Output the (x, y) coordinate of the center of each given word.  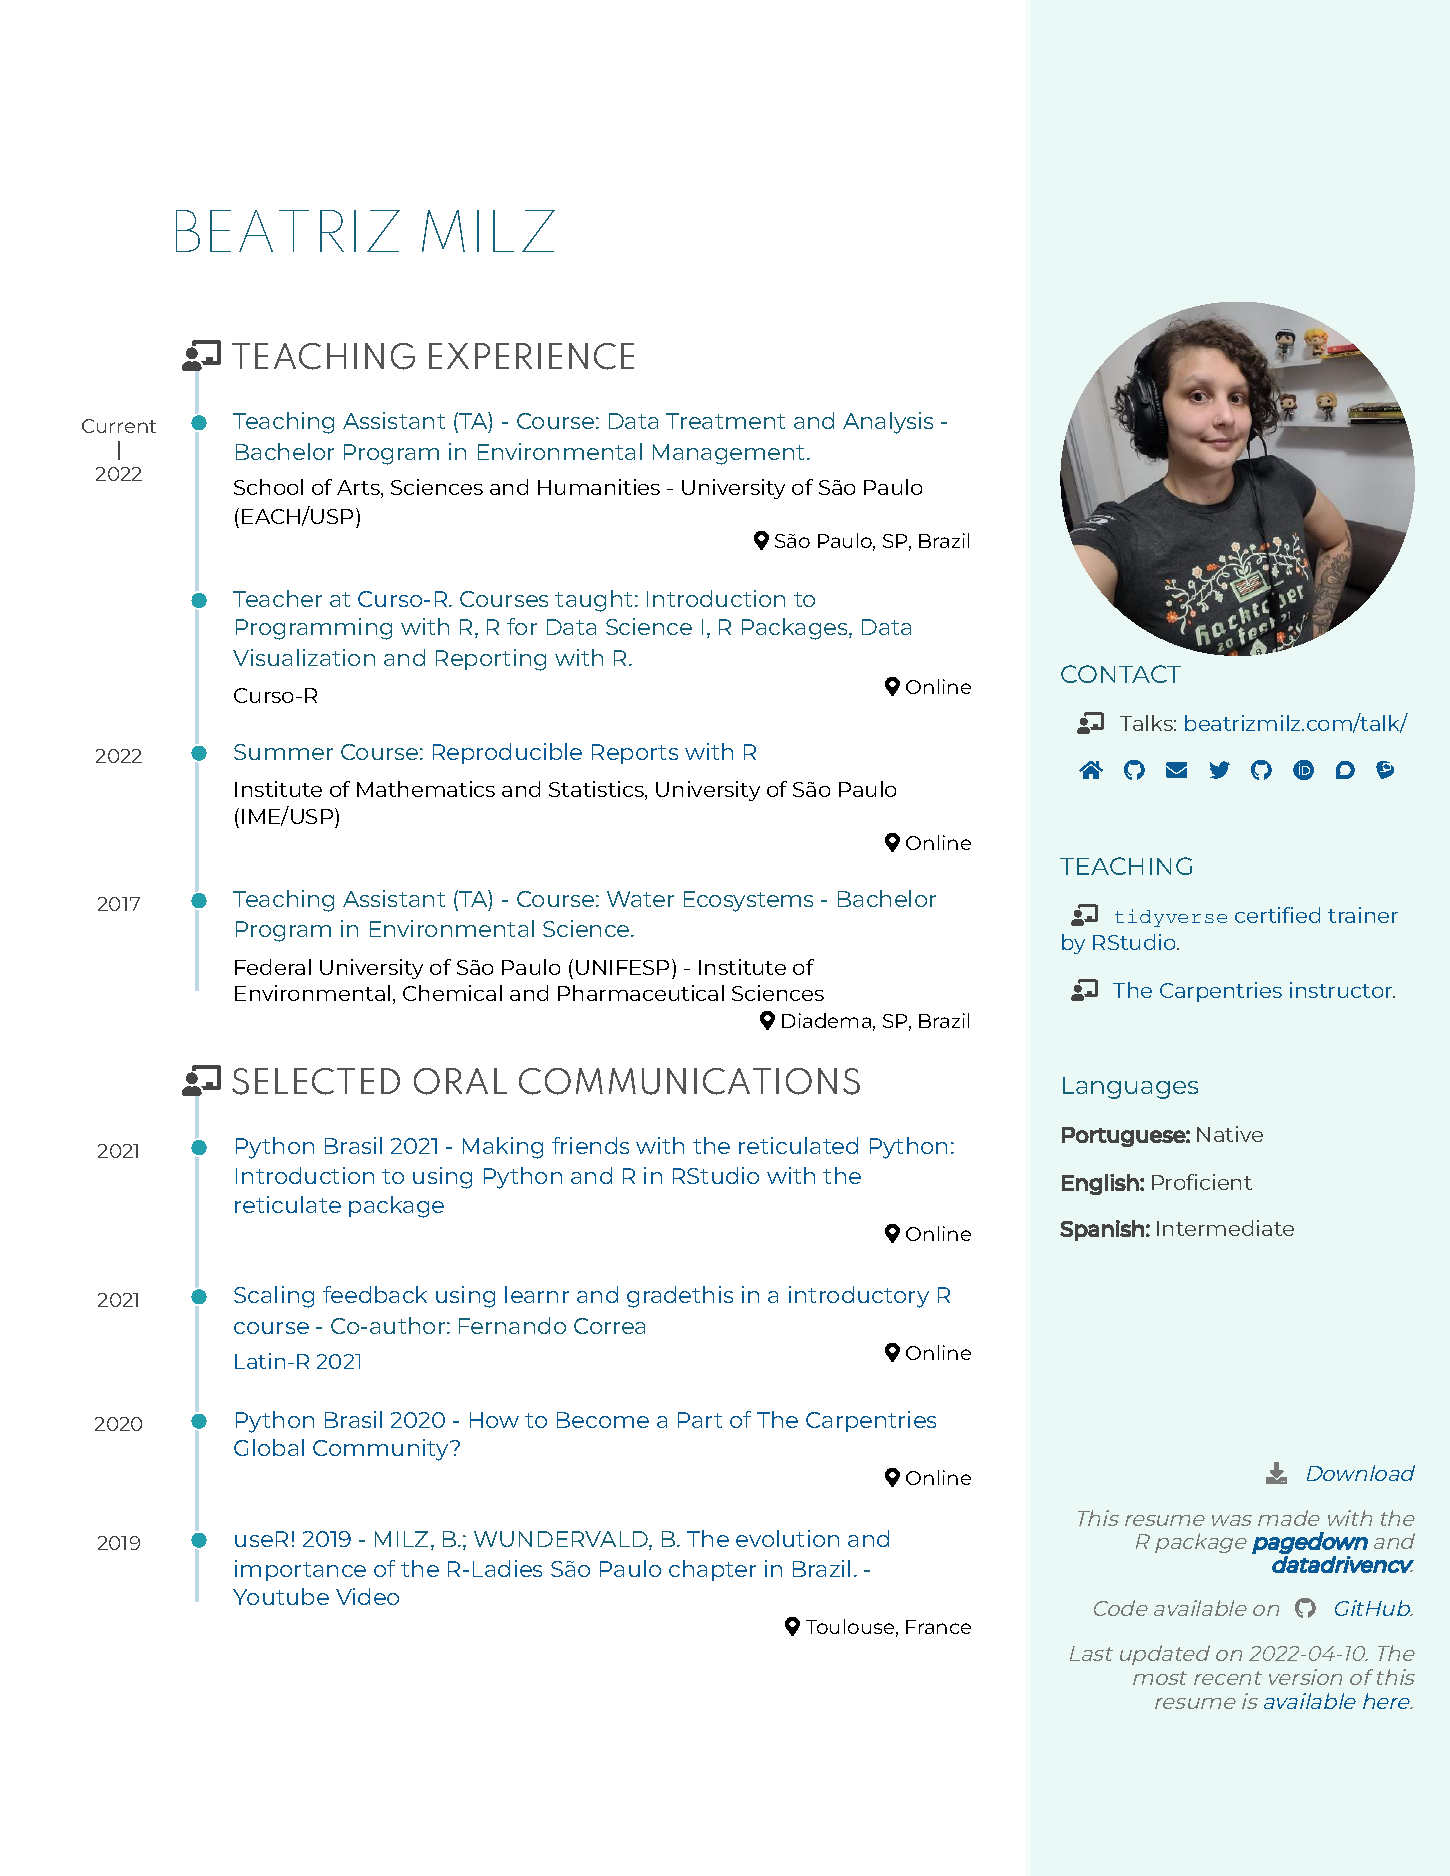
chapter (712, 1570)
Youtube (281, 1596)
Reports (635, 754)
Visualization (304, 657)
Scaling (274, 1297)
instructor (1342, 990)
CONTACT (1121, 674)
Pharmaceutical (641, 993)
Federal (273, 967)
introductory (859, 1297)
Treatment (725, 421)
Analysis (888, 423)
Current (119, 426)
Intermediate (1225, 1228)
